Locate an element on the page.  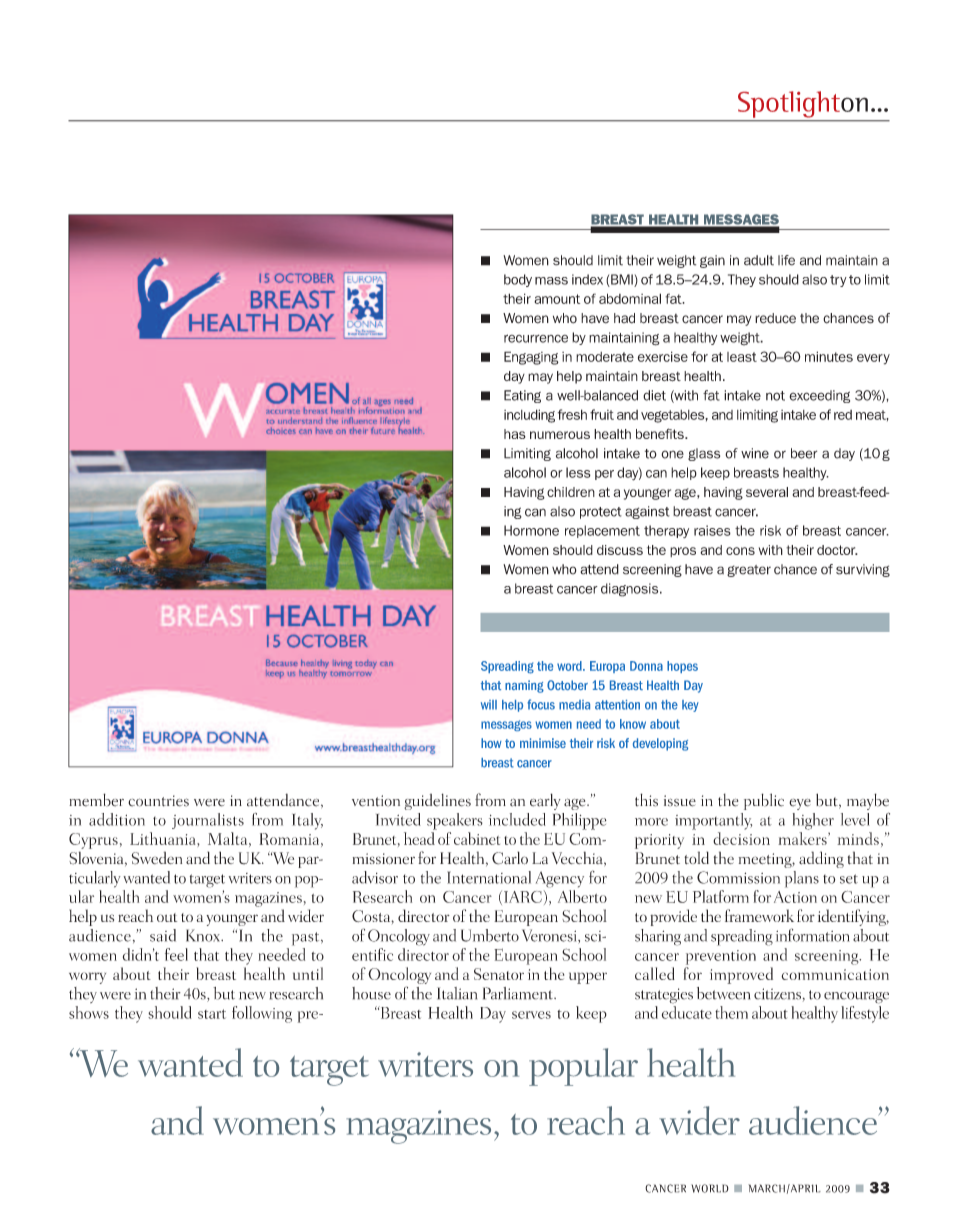
reduce is located at coordinates (775, 318).
